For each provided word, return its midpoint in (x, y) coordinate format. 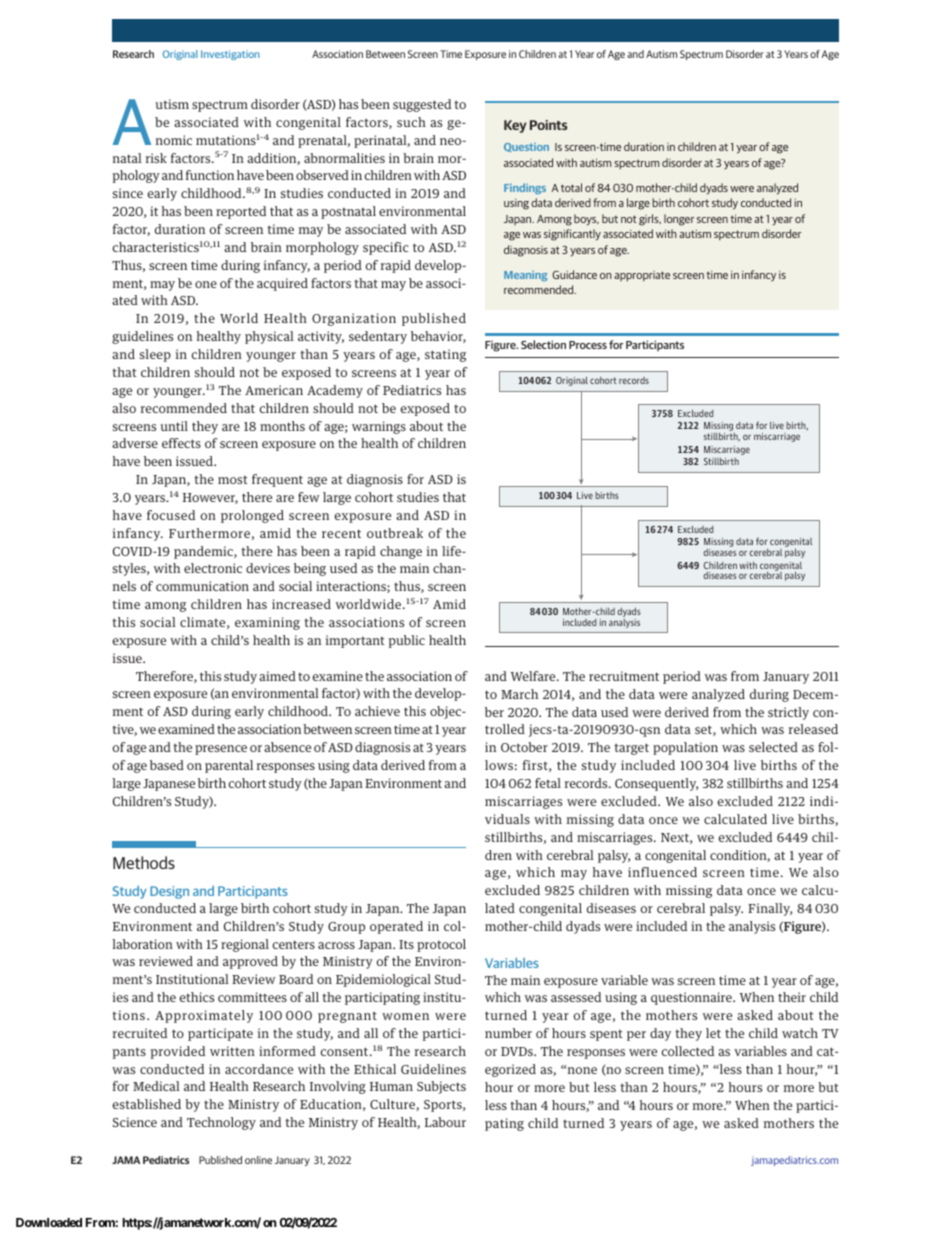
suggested (422, 105)
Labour (445, 1122)
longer (679, 220)
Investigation (230, 55)
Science (135, 1122)
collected (688, 1051)
